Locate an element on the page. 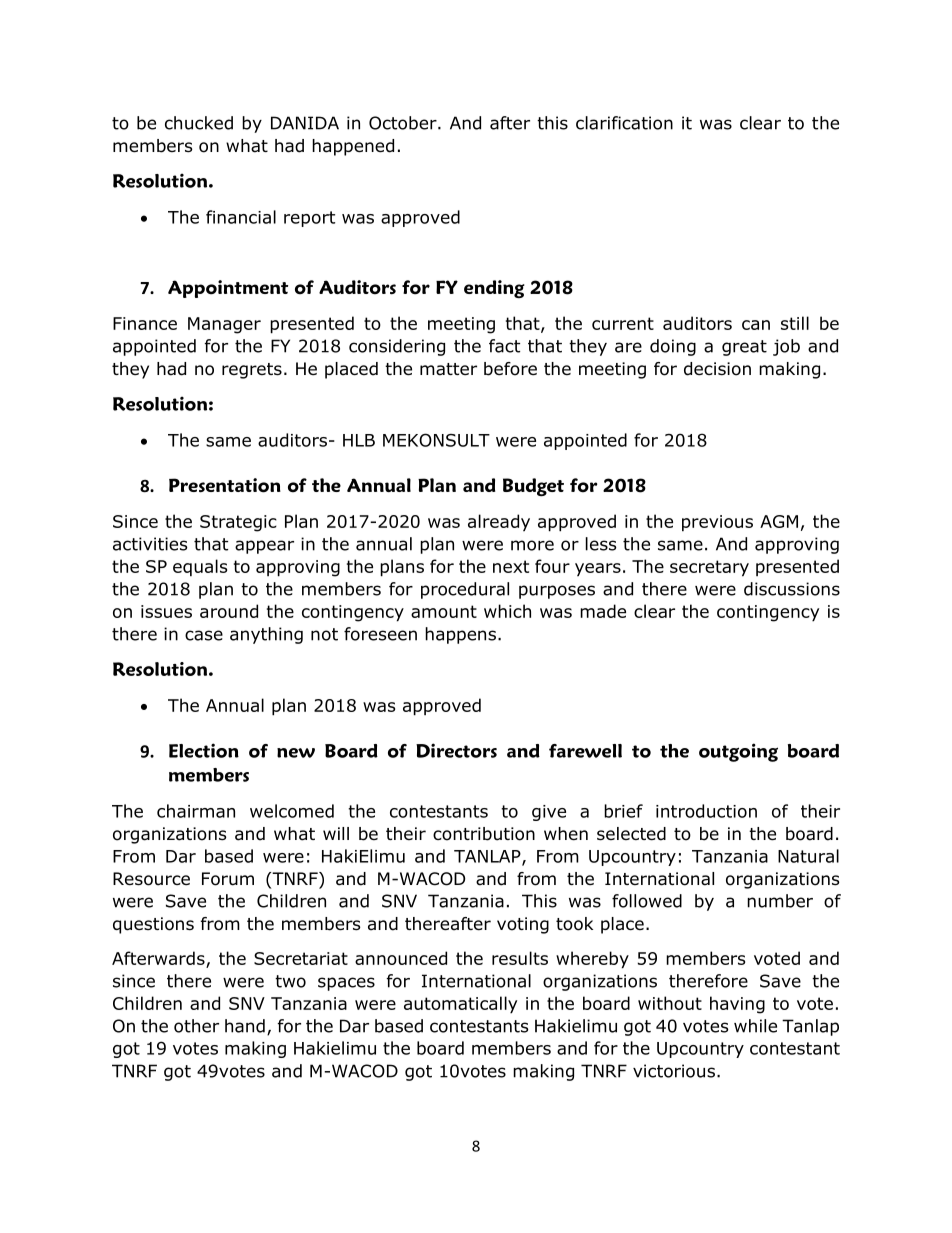 This image has width=952, height=1233. clarification is located at coordinates (624, 123).
